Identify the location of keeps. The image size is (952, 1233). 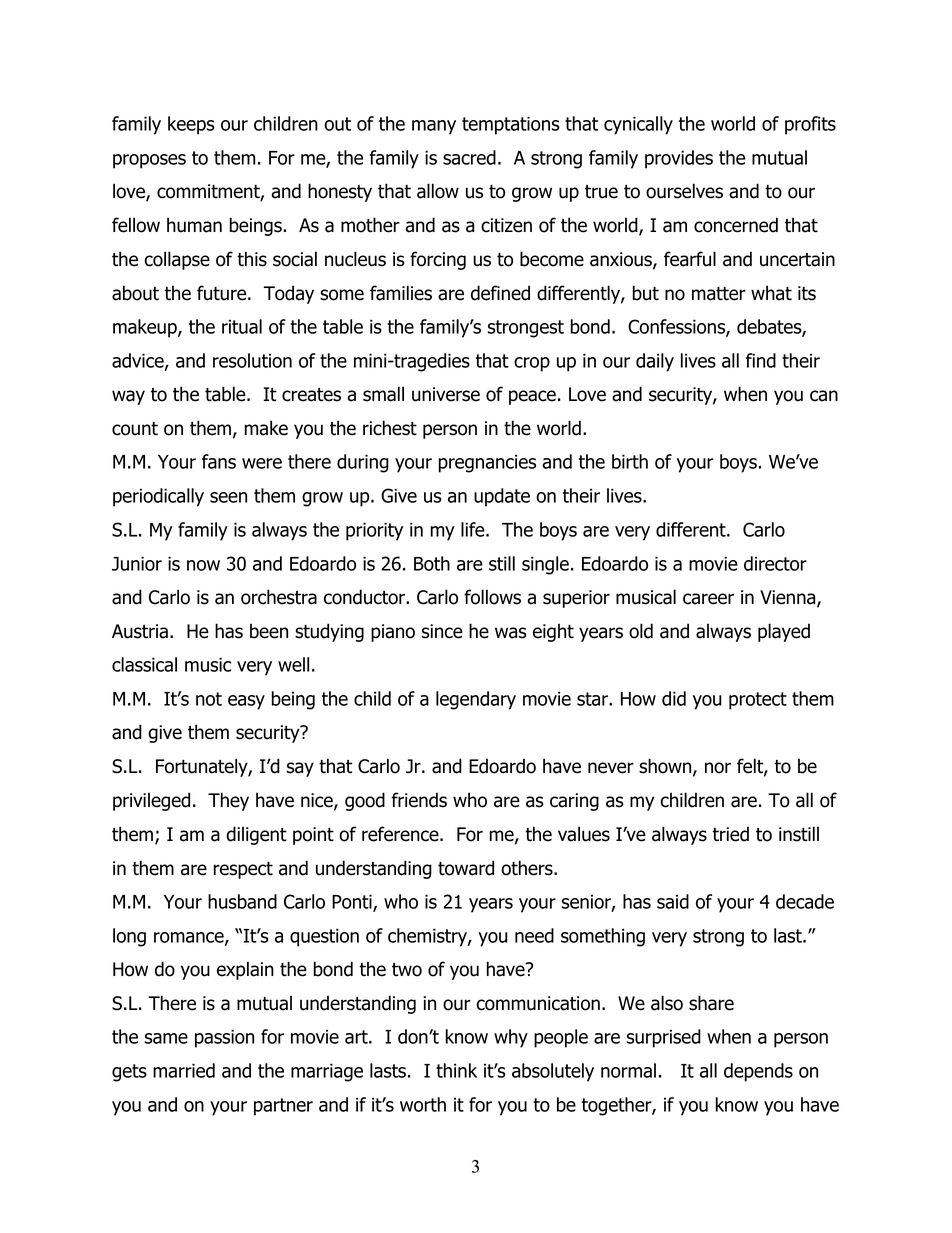
(191, 125).
